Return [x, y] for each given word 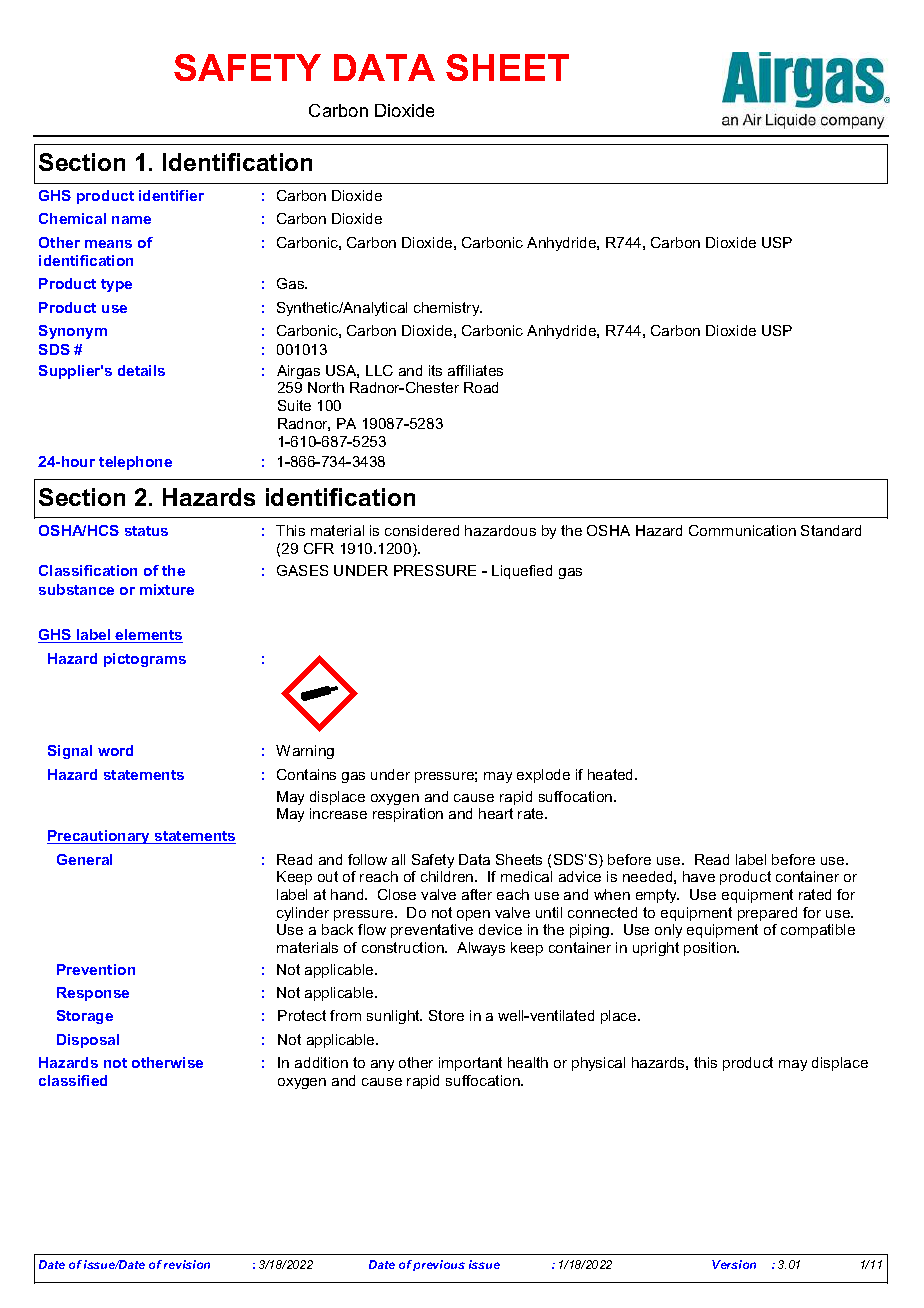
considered [422, 530]
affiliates [475, 370]
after [477, 894]
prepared [767, 914]
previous [439, 1265]
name [131, 220]
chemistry [448, 309]
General [84, 859]
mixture [167, 589]
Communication [742, 530]
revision [187, 1264]
